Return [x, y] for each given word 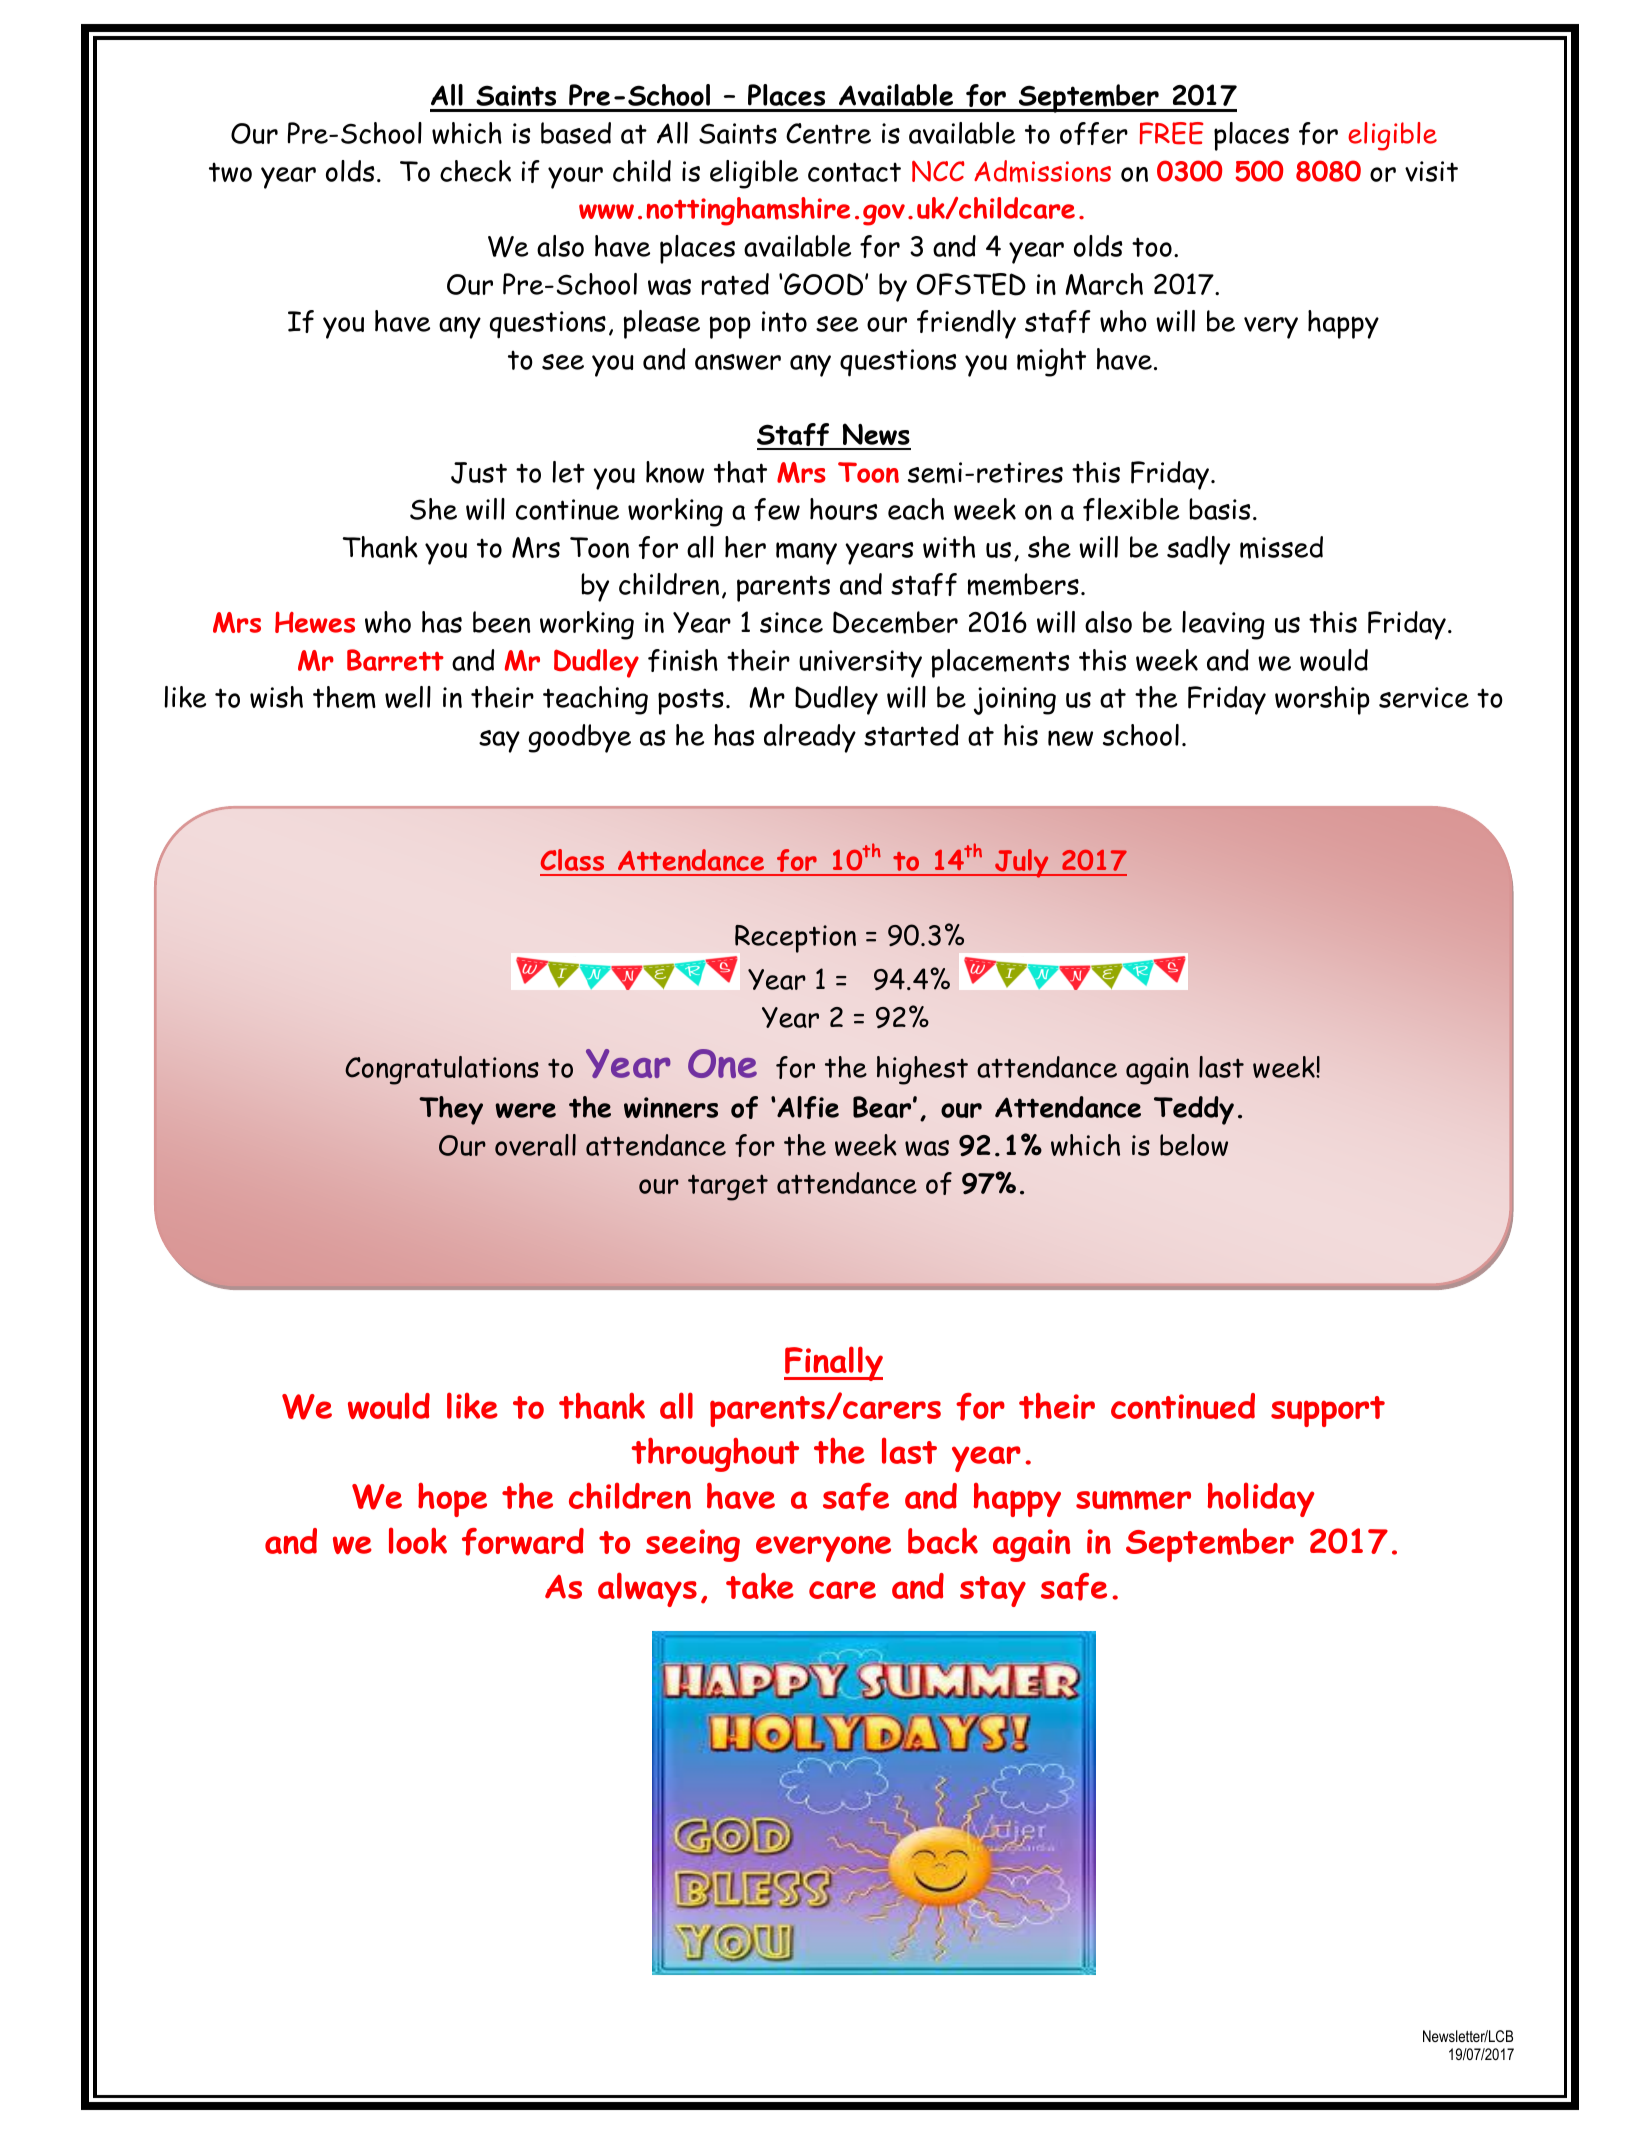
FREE [1171, 133]
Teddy [1194, 1110]
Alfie [807, 1107]
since [791, 622]
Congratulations [442, 1070]
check [475, 171]
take [760, 1585]
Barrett [395, 660]
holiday [1261, 1499]
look [418, 1540]
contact [854, 172]
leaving [1223, 625]
